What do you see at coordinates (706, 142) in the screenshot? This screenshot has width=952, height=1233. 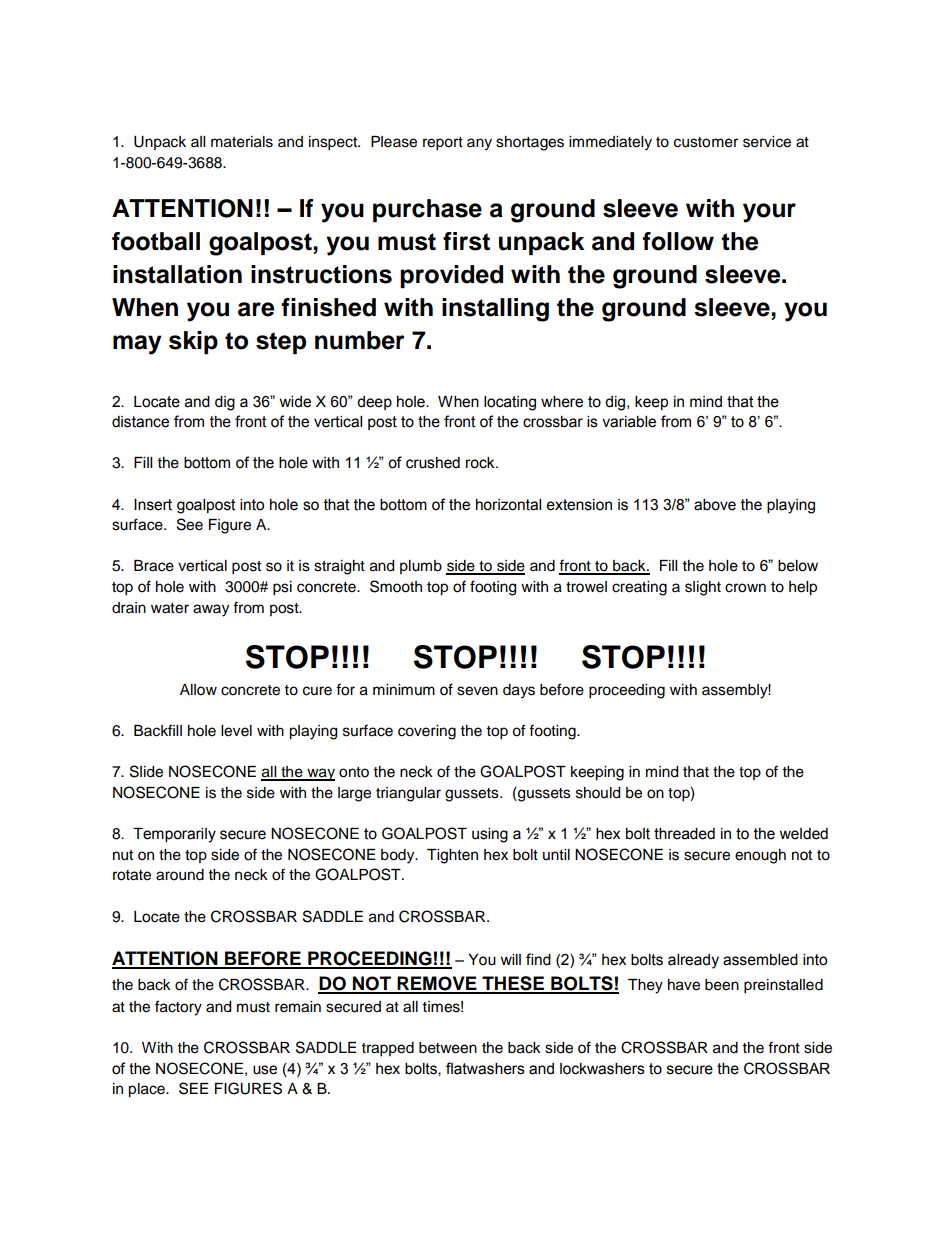 I see `customer` at bounding box center [706, 142].
